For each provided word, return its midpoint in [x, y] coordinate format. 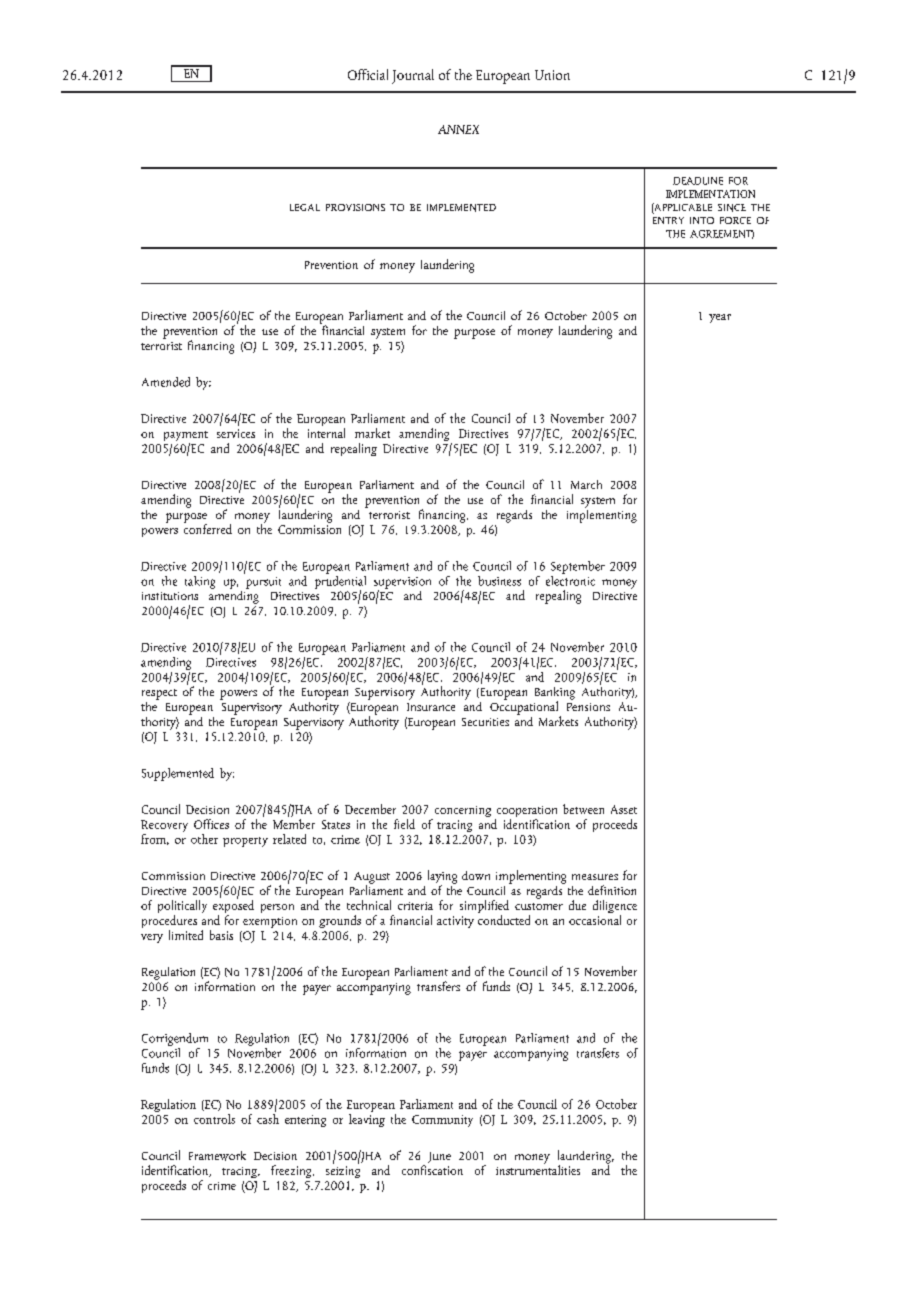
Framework [217, 1156]
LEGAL [305, 207]
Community [442, 1121]
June [439, 1157]
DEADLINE [698, 181]
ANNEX [458, 129]
